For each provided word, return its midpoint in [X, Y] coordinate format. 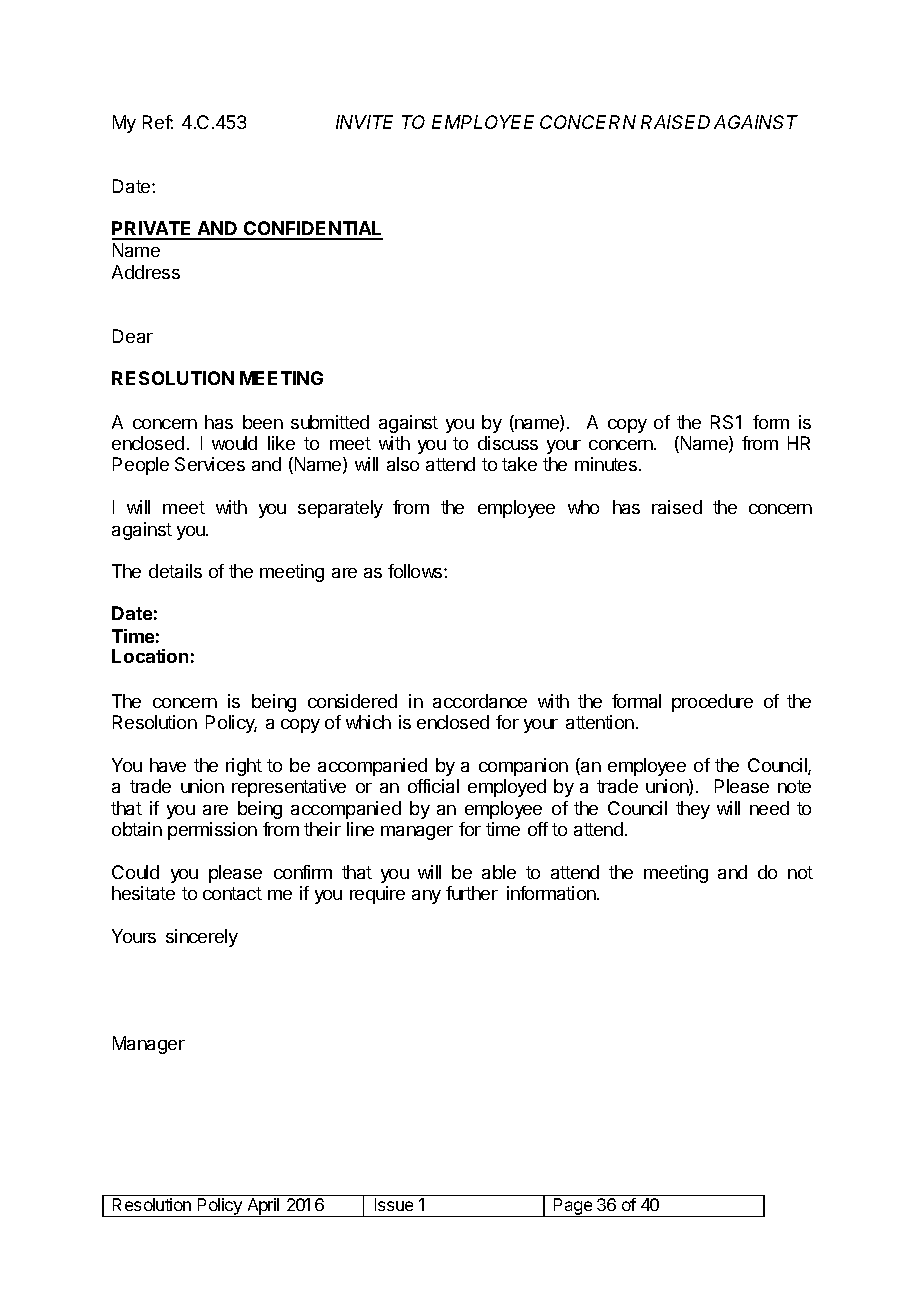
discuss [508, 443]
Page [573, 1207]
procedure [712, 703]
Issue [394, 1204]
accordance [480, 701]
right [244, 767]
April [264, 1207]
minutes [607, 464]
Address [146, 272]
